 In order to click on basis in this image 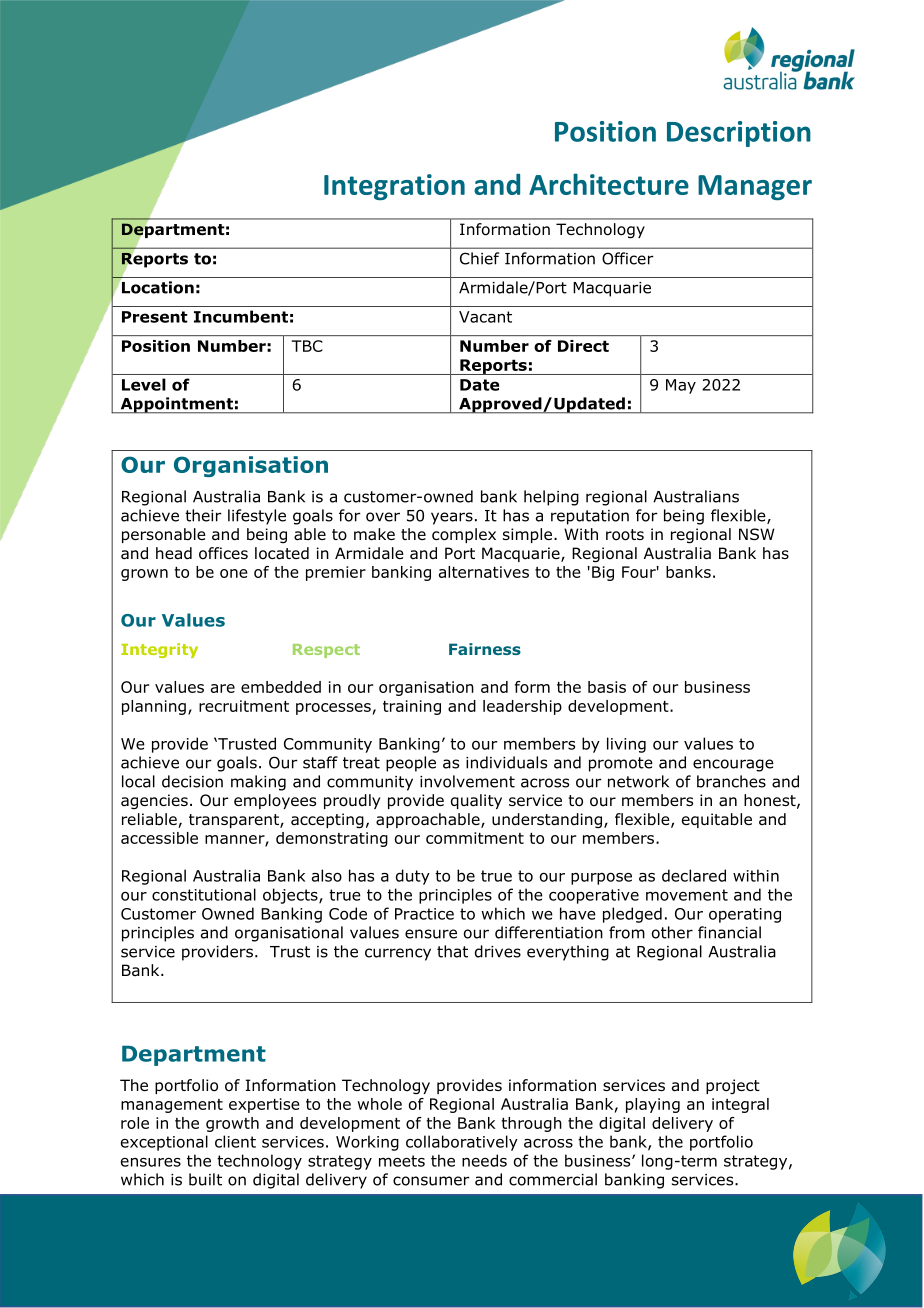, I will do `click(607, 687)`.
